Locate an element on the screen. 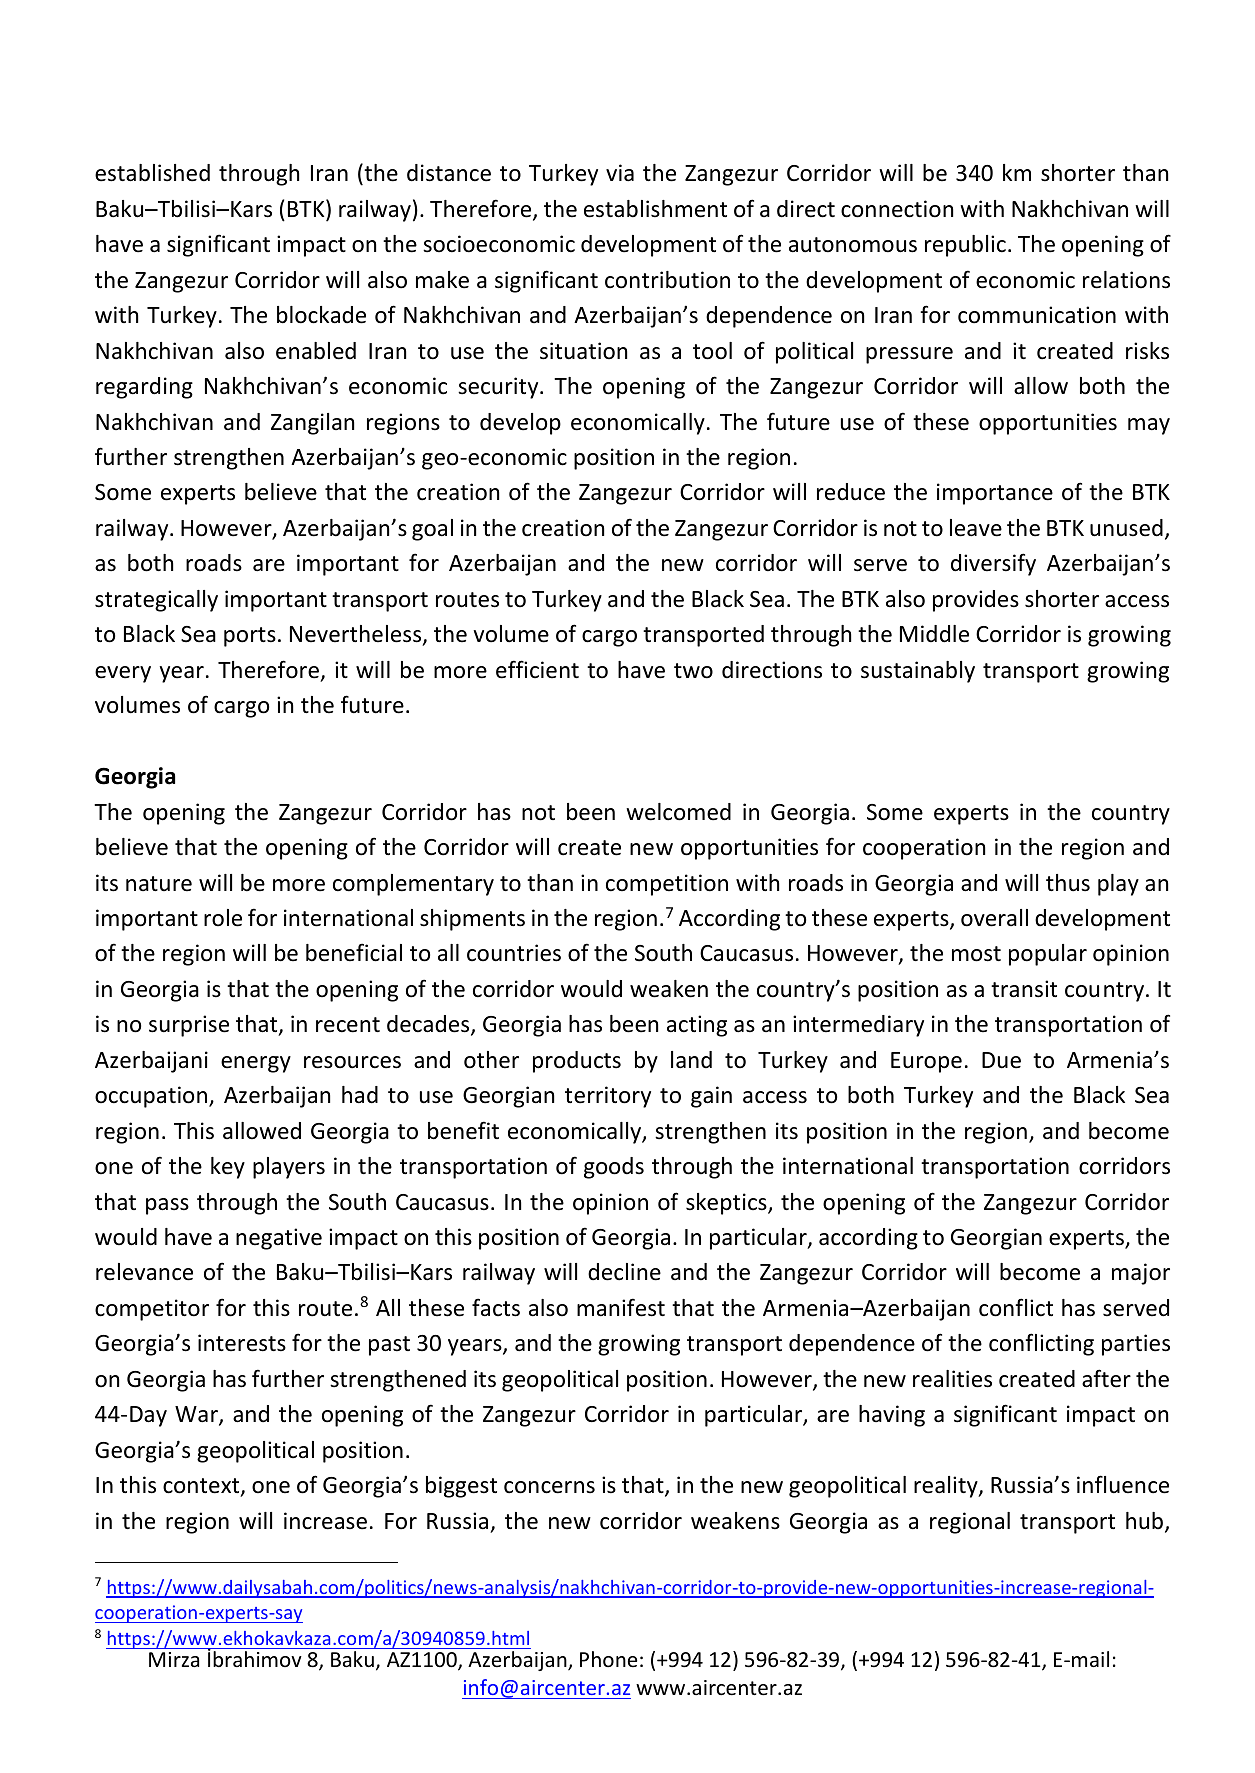 This screenshot has height=1773, width=1255. ports is located at coordinates (250, 637).
